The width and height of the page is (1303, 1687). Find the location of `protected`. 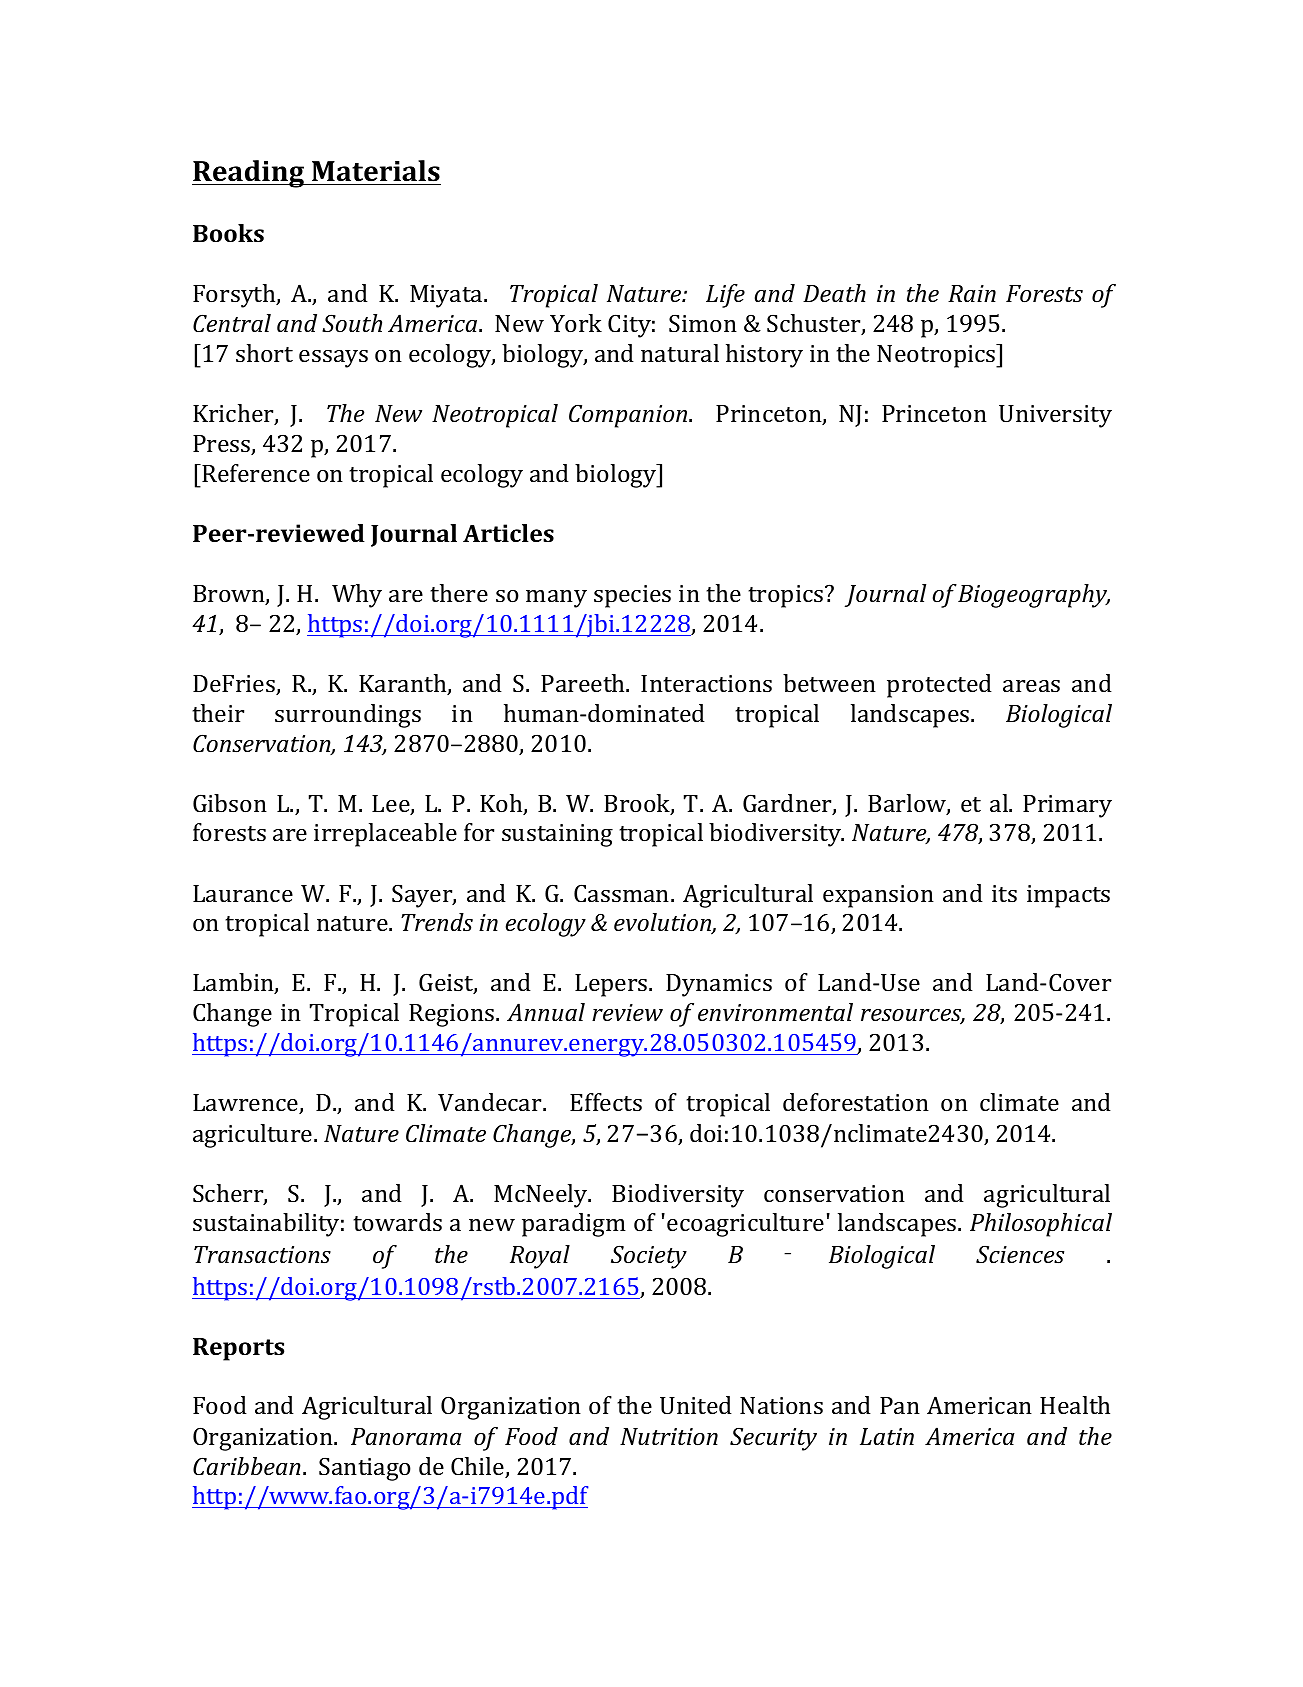

protected is located at coordinates (939, 686).
